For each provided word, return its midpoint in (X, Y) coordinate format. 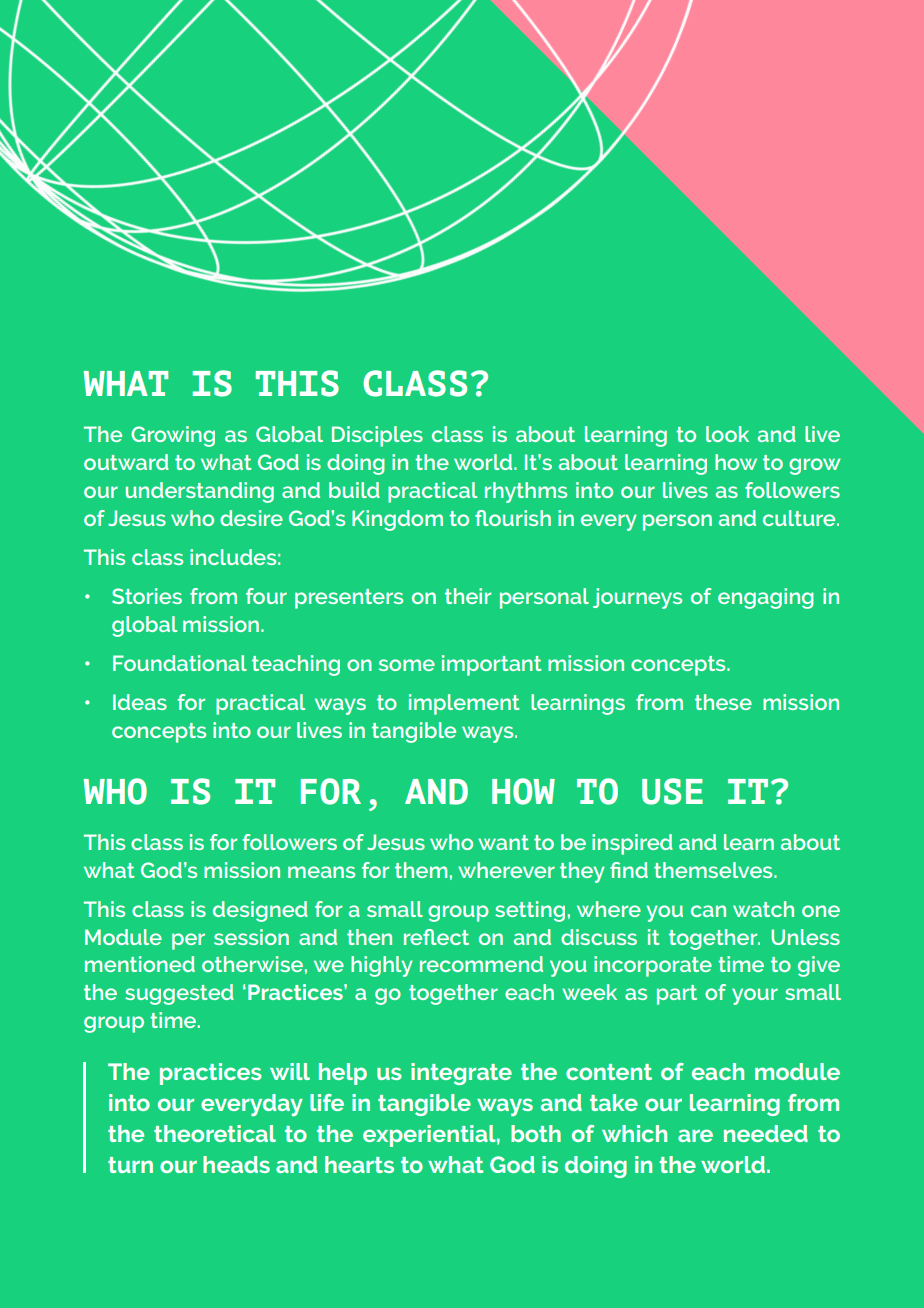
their (468, 596)
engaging (766, 598)
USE (672, 791)
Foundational (180, 663)
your (755, 996)
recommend (481, 964)
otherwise (252, 964)
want (503, 842)
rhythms (526, 492)
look (727, 434)
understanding (200, 492)
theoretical (215, 1133)
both (536, 1133)
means (321, 872)
